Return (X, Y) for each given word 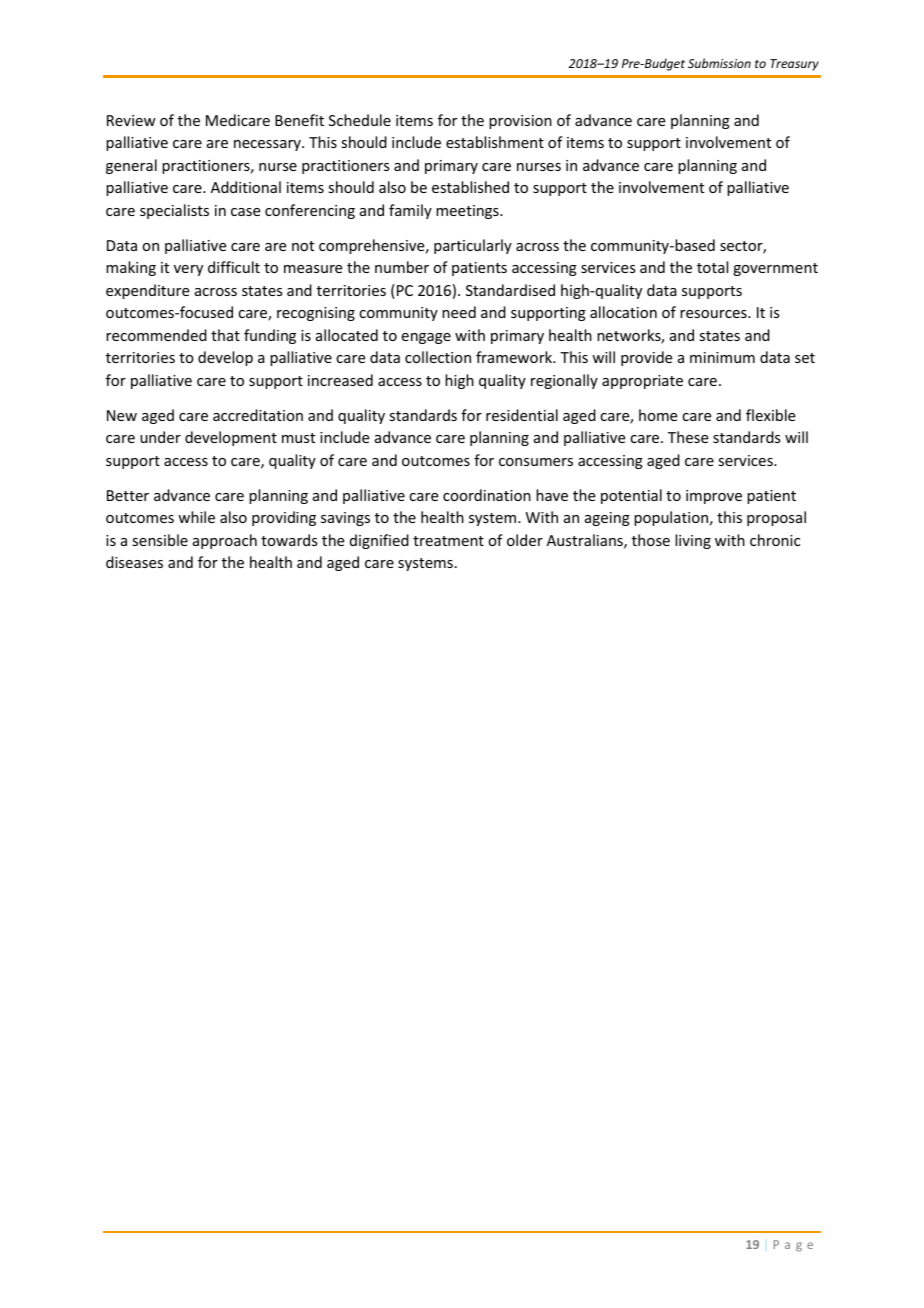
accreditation (258, 415)
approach (225, 541)
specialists (174, 211)
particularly (473, 246)
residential (522, 415)
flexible (770, 415)
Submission (719, 63)
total (712, 267)
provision (520, 122)
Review (131, 120)
